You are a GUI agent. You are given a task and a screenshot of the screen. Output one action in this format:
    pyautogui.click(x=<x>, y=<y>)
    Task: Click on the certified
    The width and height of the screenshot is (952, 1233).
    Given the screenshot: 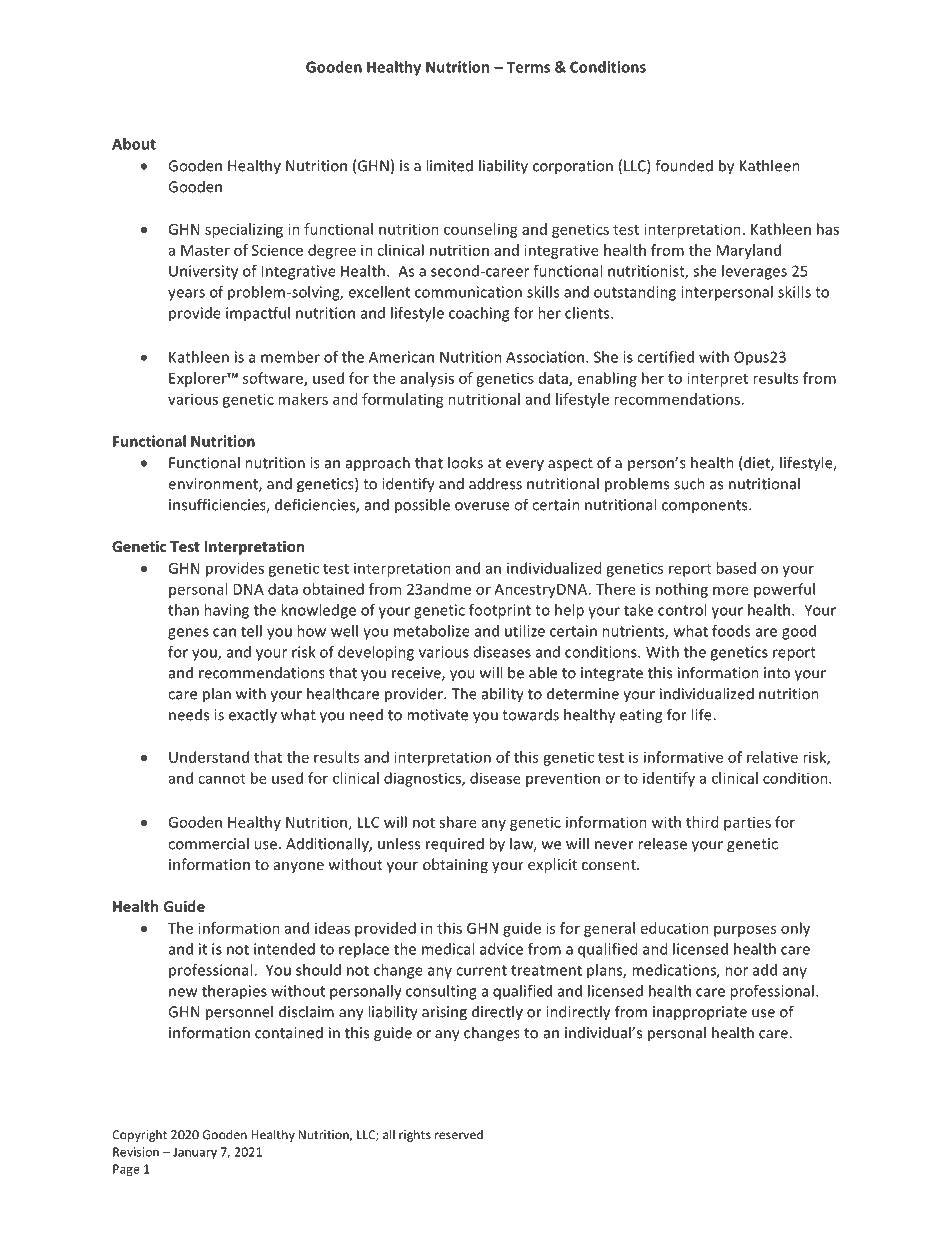 What is the action you would take?
    pyautogui.click(x=665, y=357)
